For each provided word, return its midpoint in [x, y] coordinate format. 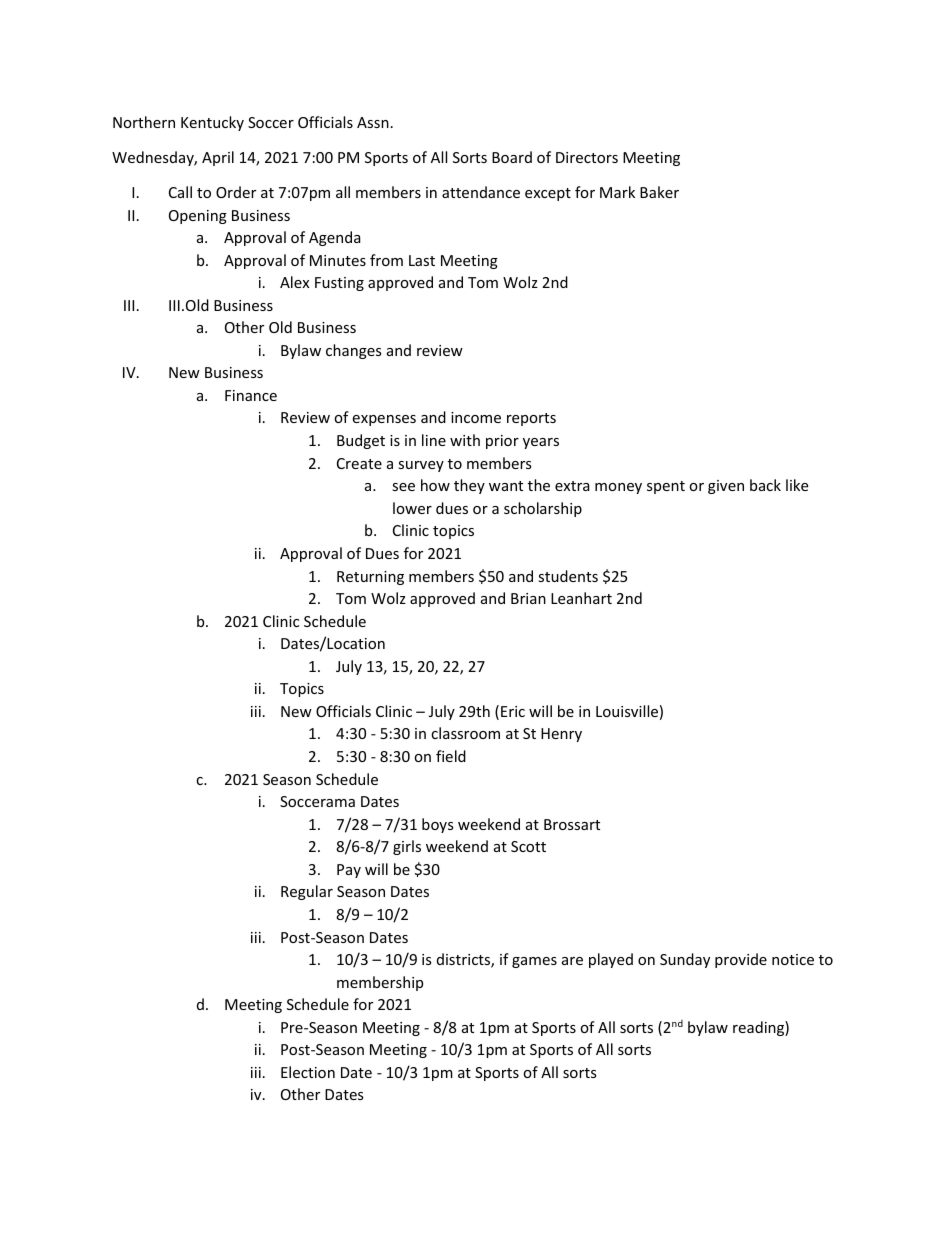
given [726, 487]
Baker [659, 192]
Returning [370, 578]
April [218, 158]
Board [512, 157]
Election [308, 1072]
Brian [528, 598]
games [534, 962]
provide [741, 960]
